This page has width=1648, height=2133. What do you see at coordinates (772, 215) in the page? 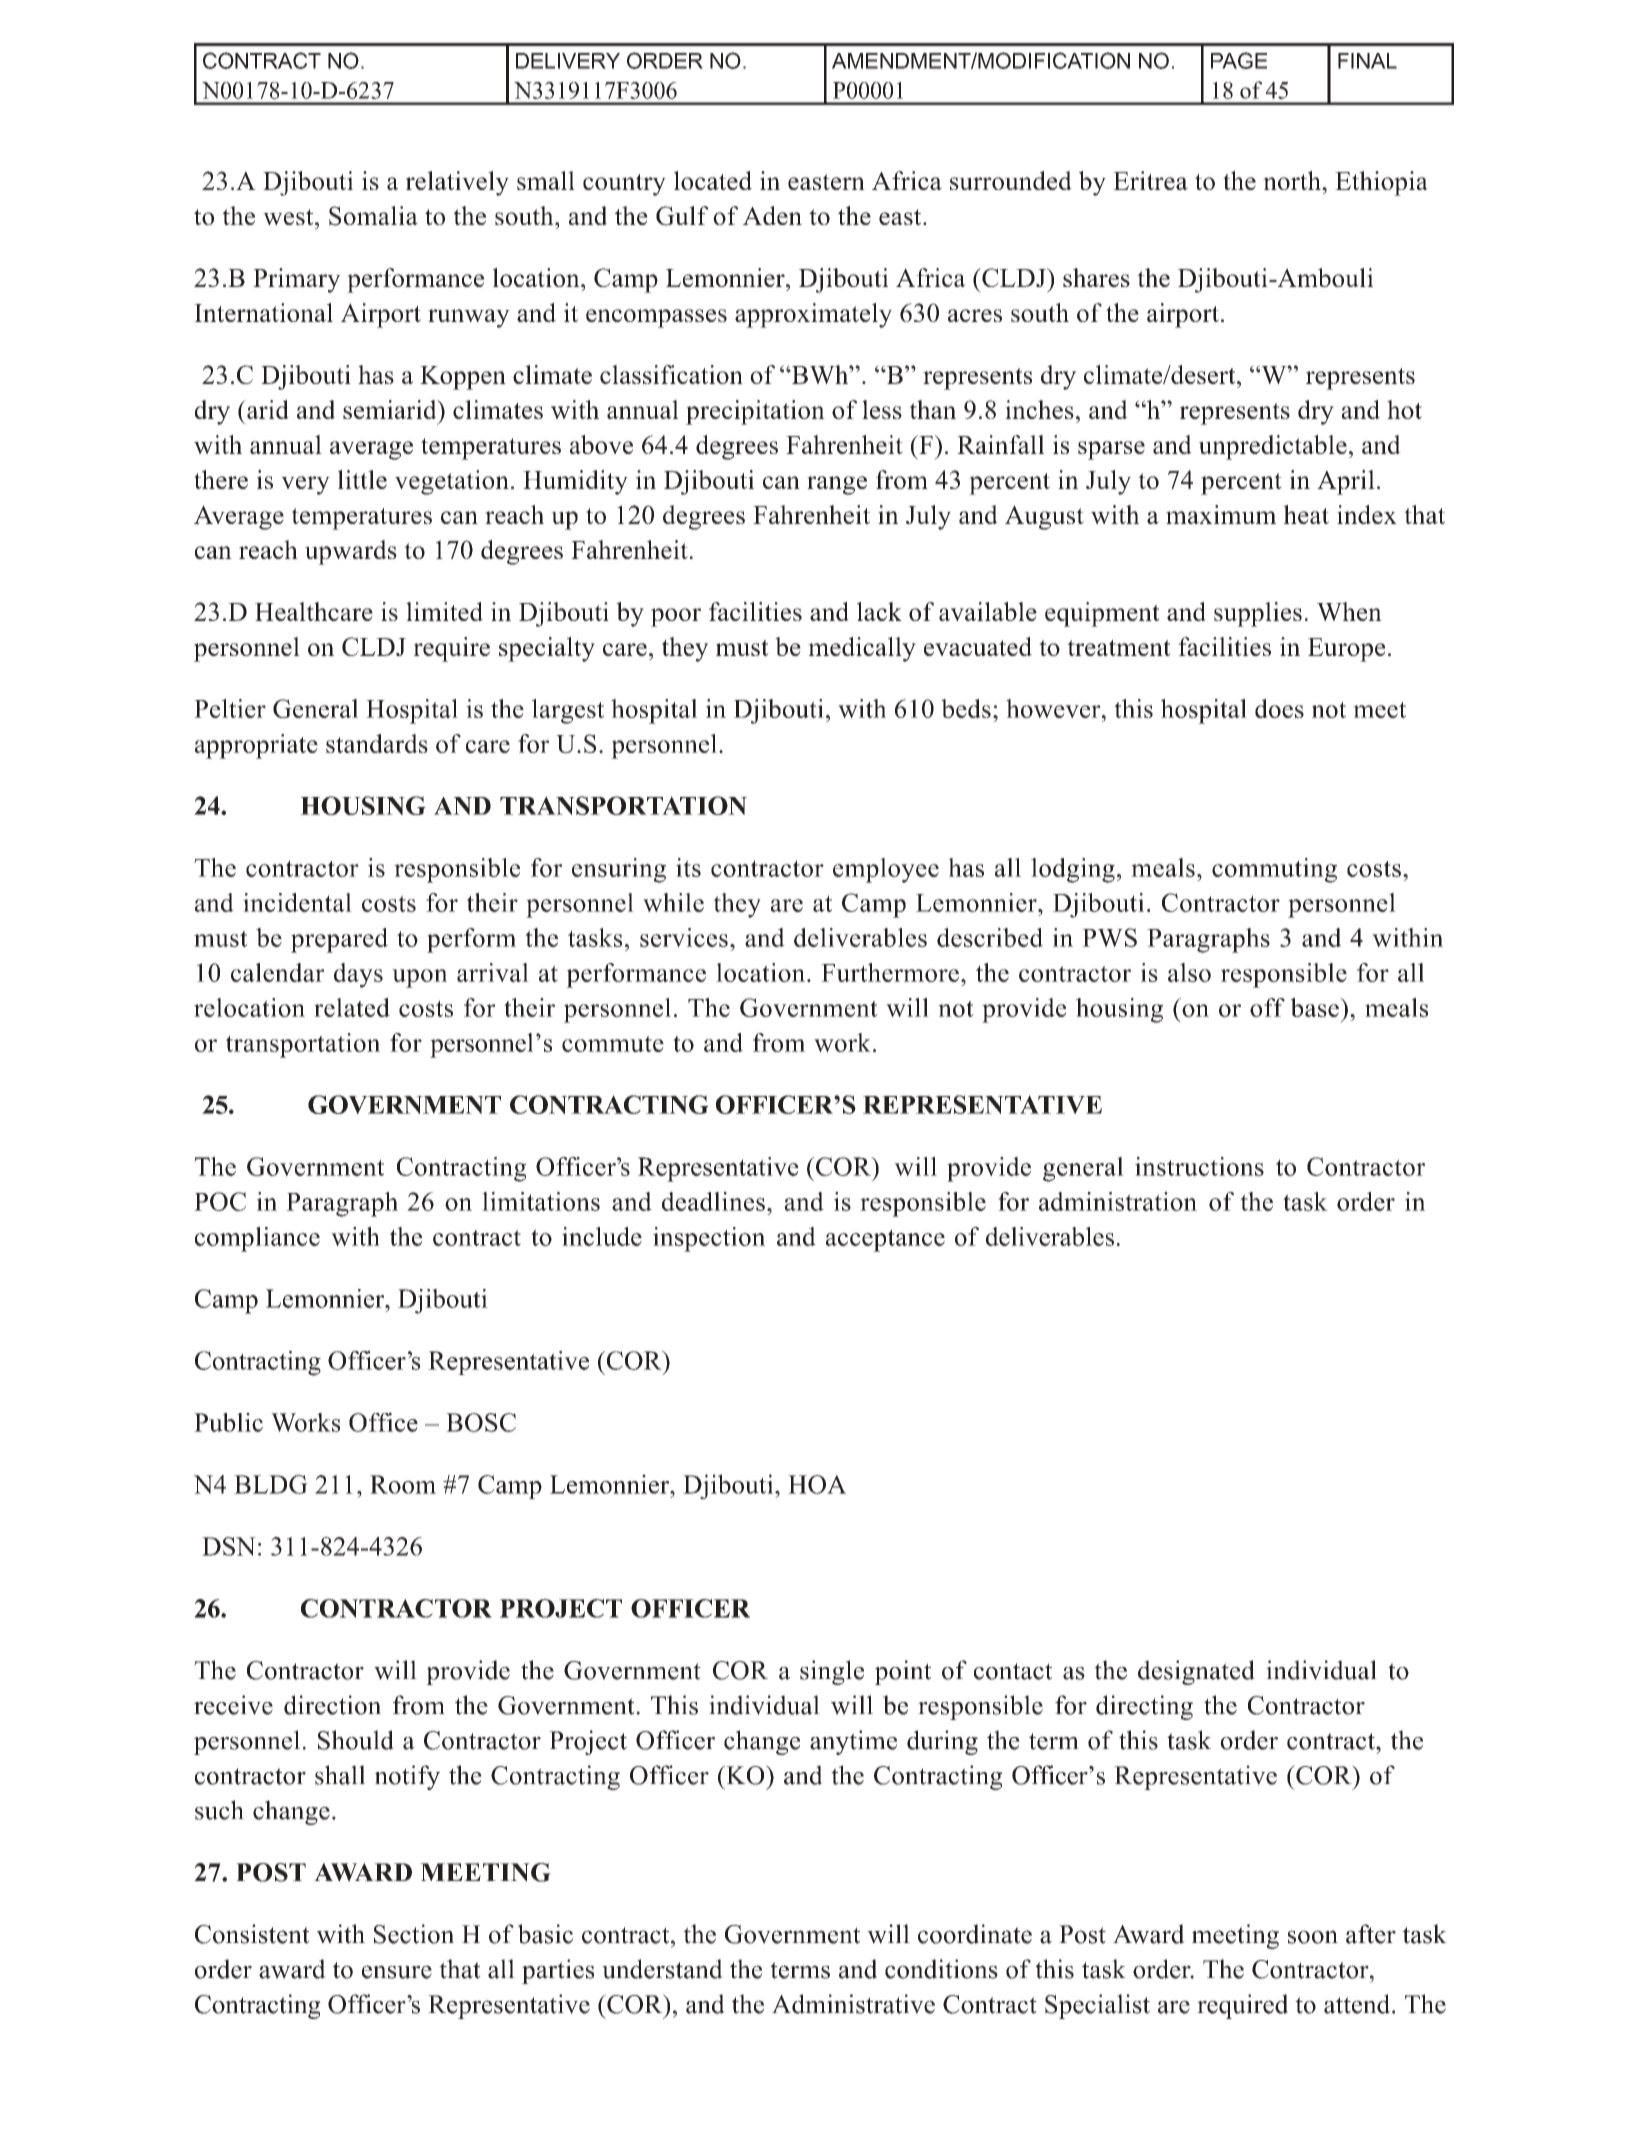
I see `Aden` at bounding box center [772, 215].
